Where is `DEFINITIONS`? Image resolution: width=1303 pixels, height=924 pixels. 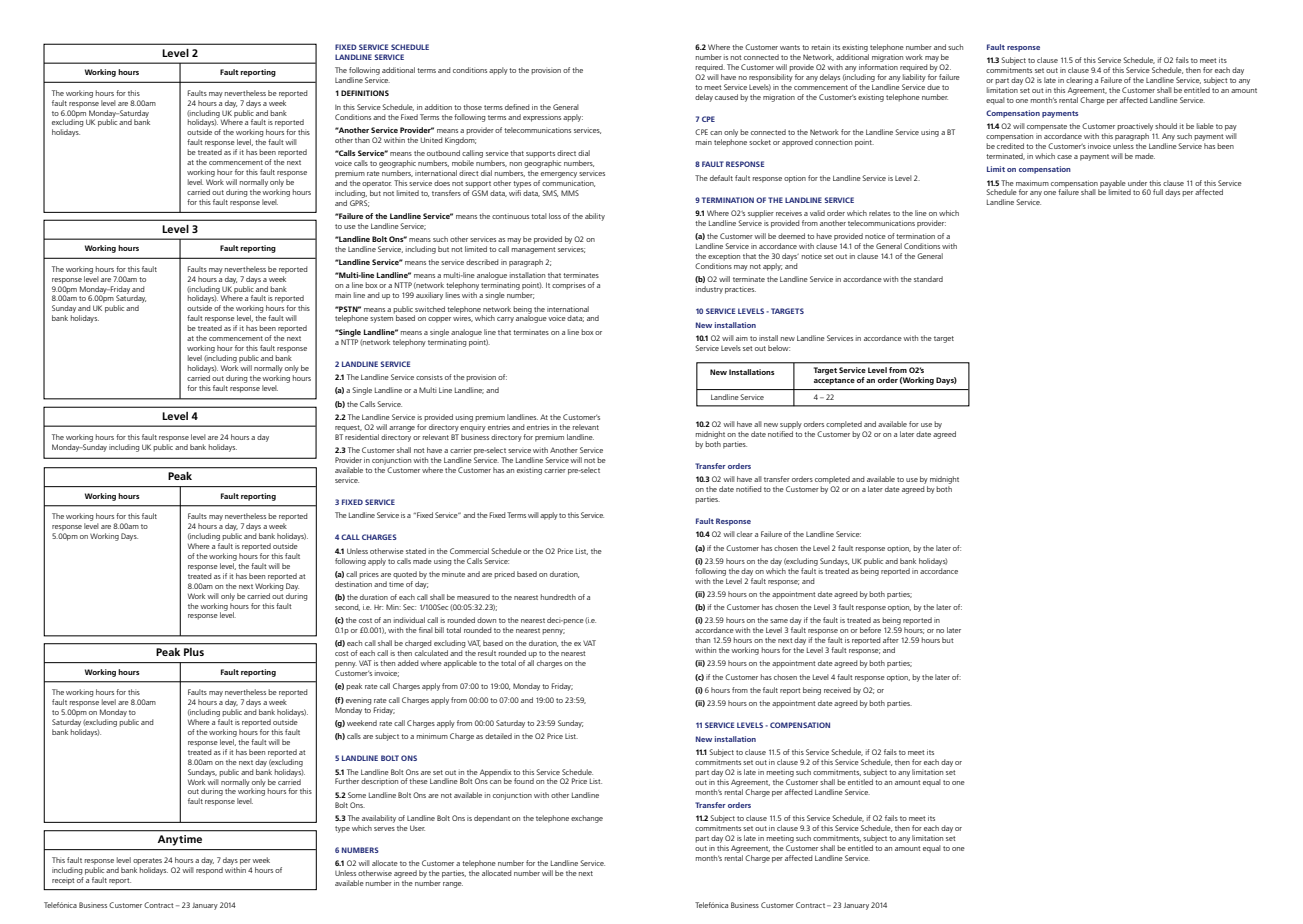
DEFINITIONS is located at coordinates (365, 93).
